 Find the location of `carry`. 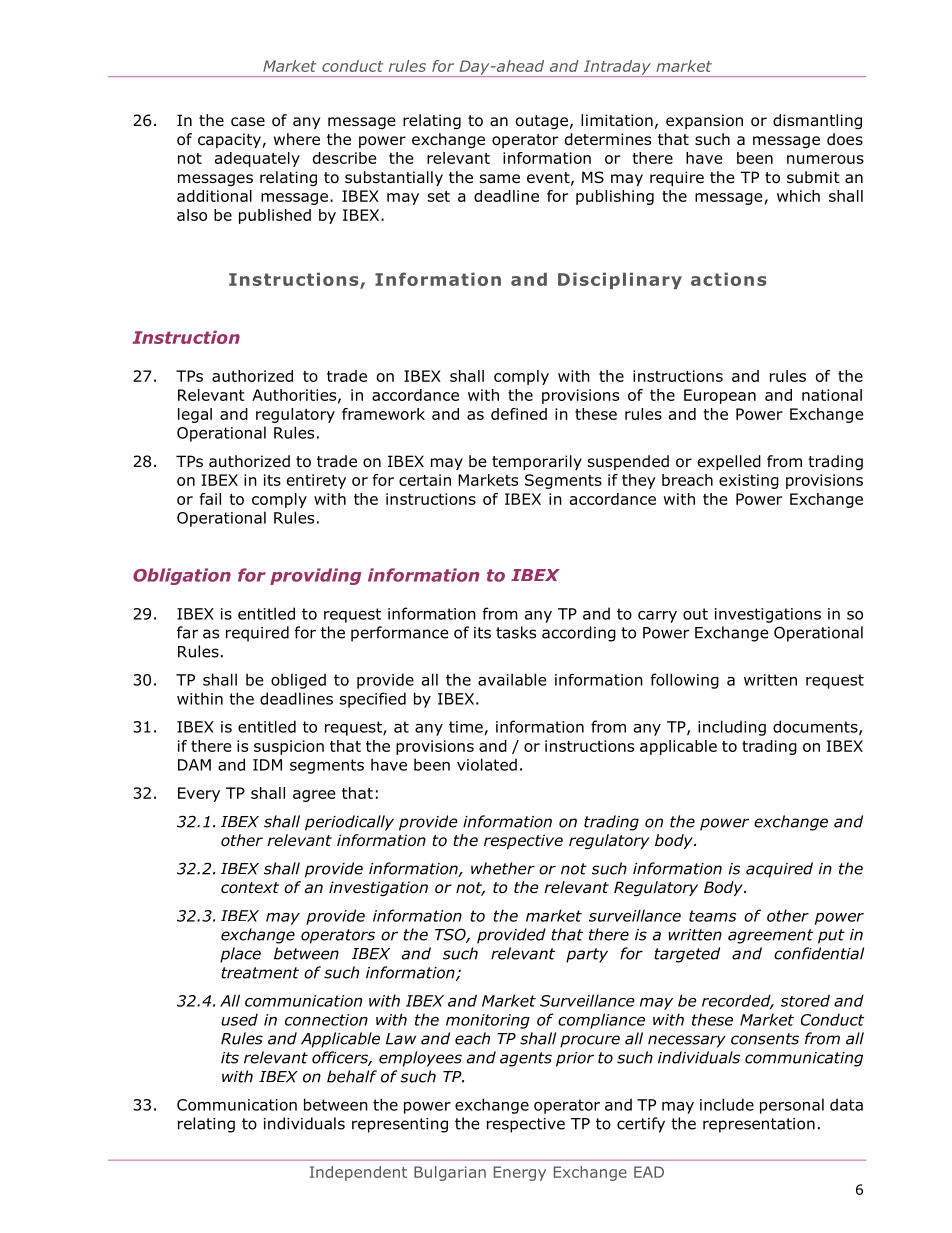

carry is located at coordinates (657, 617).
